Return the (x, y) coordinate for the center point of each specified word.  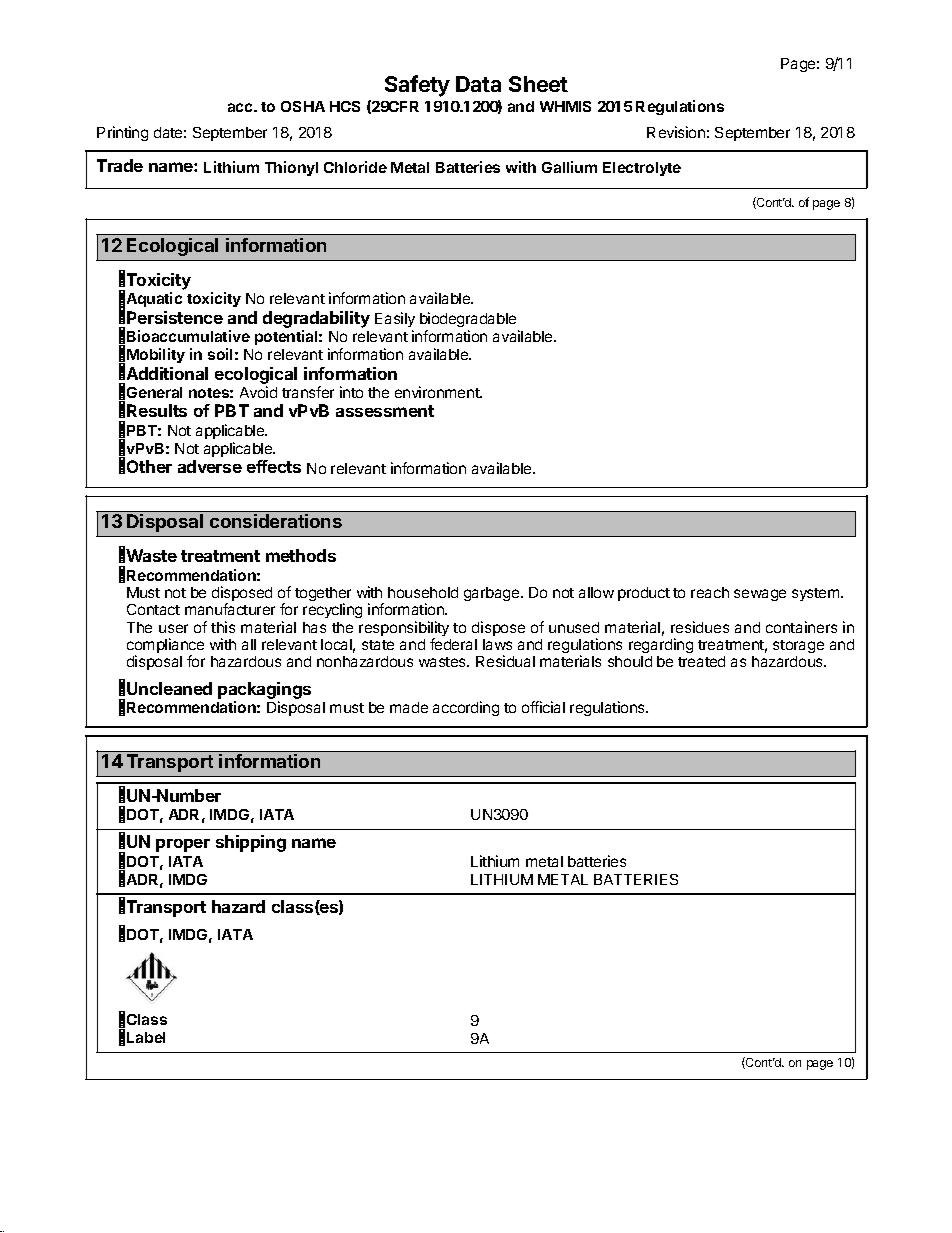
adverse (210, 466)
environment (438, 392)
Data (478, 84)
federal (453, 644)
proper (183, 845)
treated (701, 661)
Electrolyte (642, 169)
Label (146, 1037)
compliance (165, 647)
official (543, 707)
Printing (122, 133)
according (466, 708)
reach (710, 592)
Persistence (175, 317)
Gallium (569, 167)
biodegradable (469, 321)
